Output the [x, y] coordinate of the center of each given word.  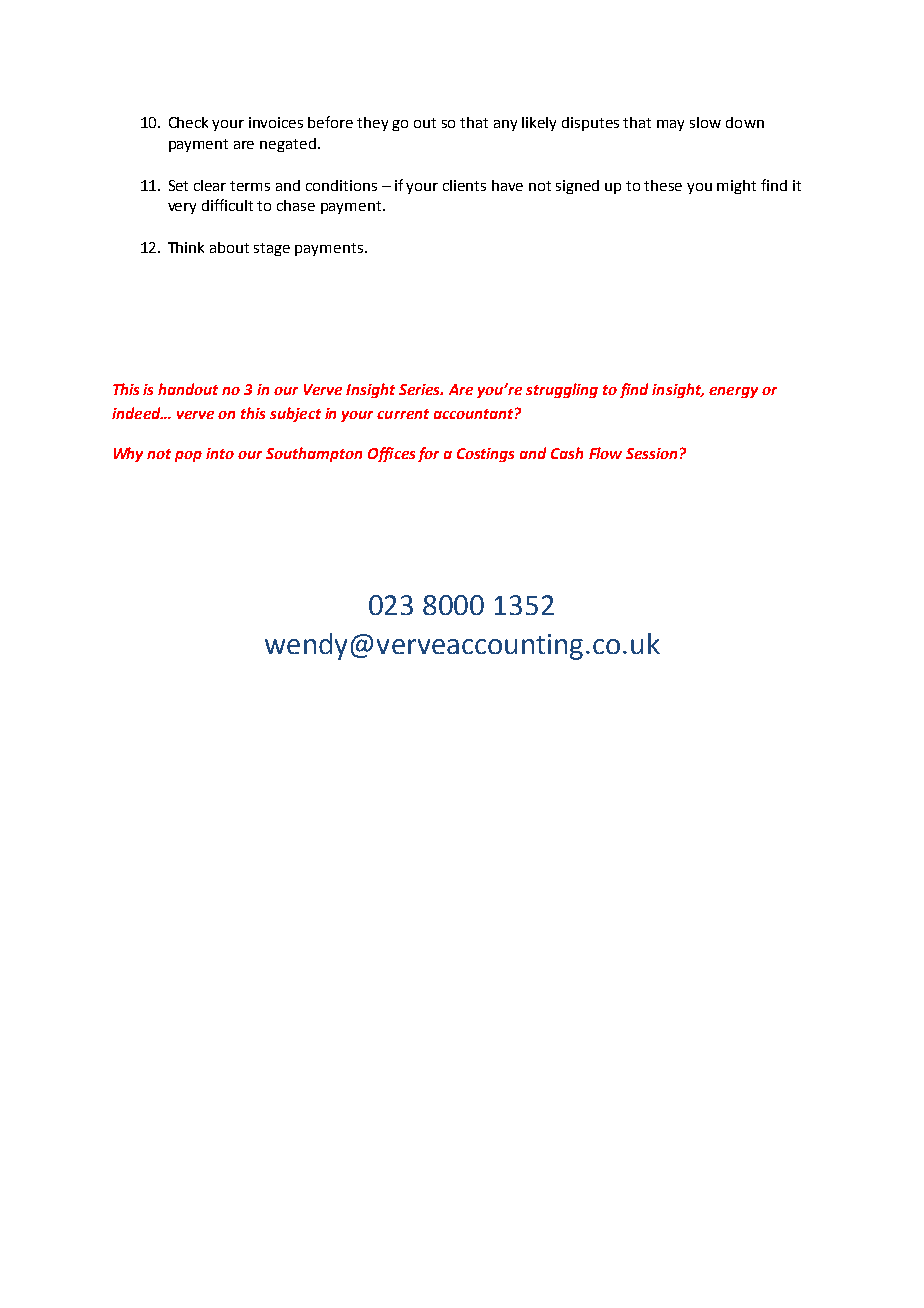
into [220, 453]
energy [733, 392]
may [670, 125]
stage [272, 249]
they [372, 124]
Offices [391, 454]
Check [188, 122]
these [663, 185]
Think [186, 247]
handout [188, 389]
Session [651, 453]
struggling [562, 390]
